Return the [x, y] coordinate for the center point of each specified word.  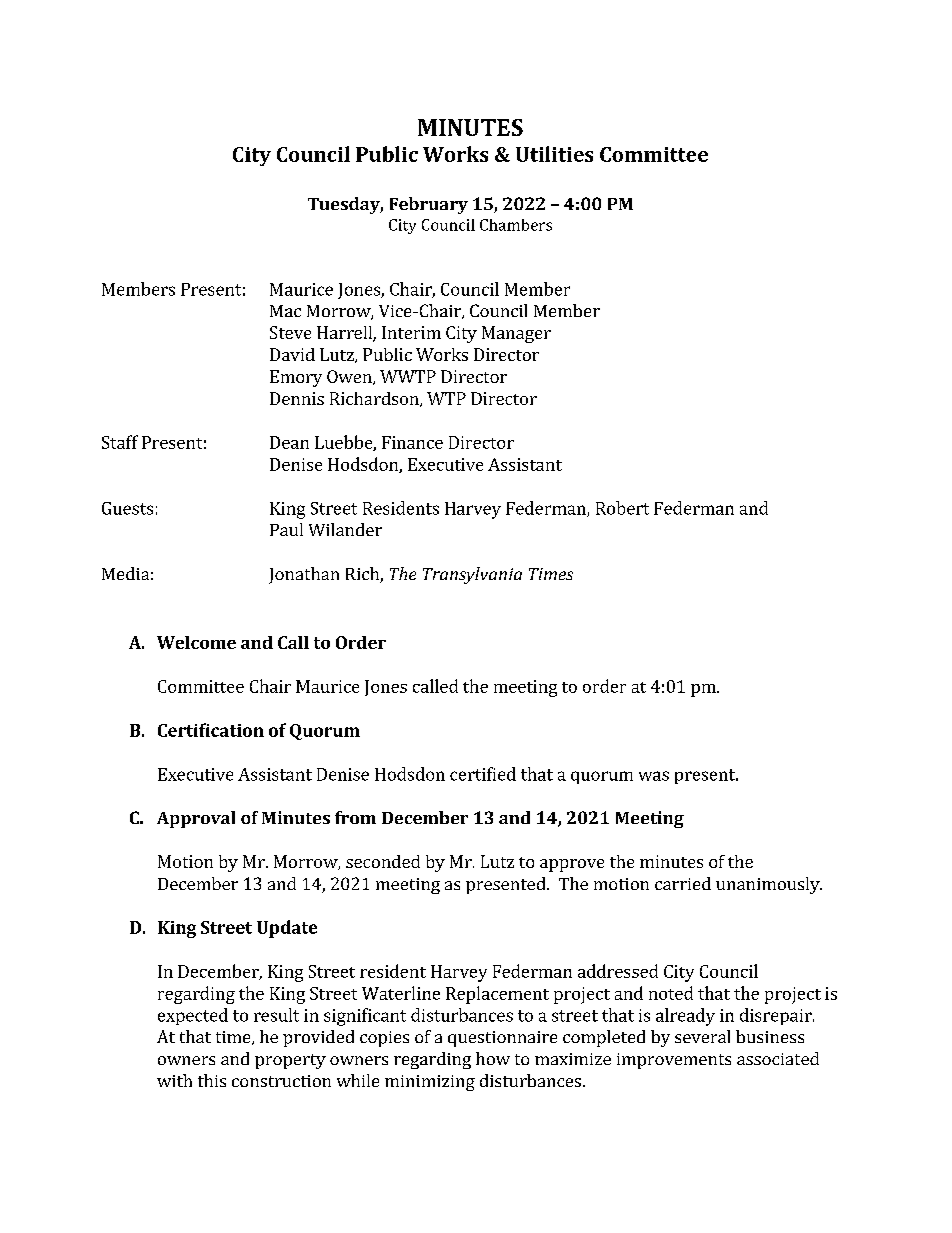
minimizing [430, 1083]
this [212, 1080]
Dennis [297, 398]
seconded [383, 861]
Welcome [196, 642]
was [654, 776]
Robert [622, 508]
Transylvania [472, 575]
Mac [285, 311]
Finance [412, 442]
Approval [196, 819]
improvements [674, 1061]
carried [683, 883]
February [429, 205]
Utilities [554, 154]
